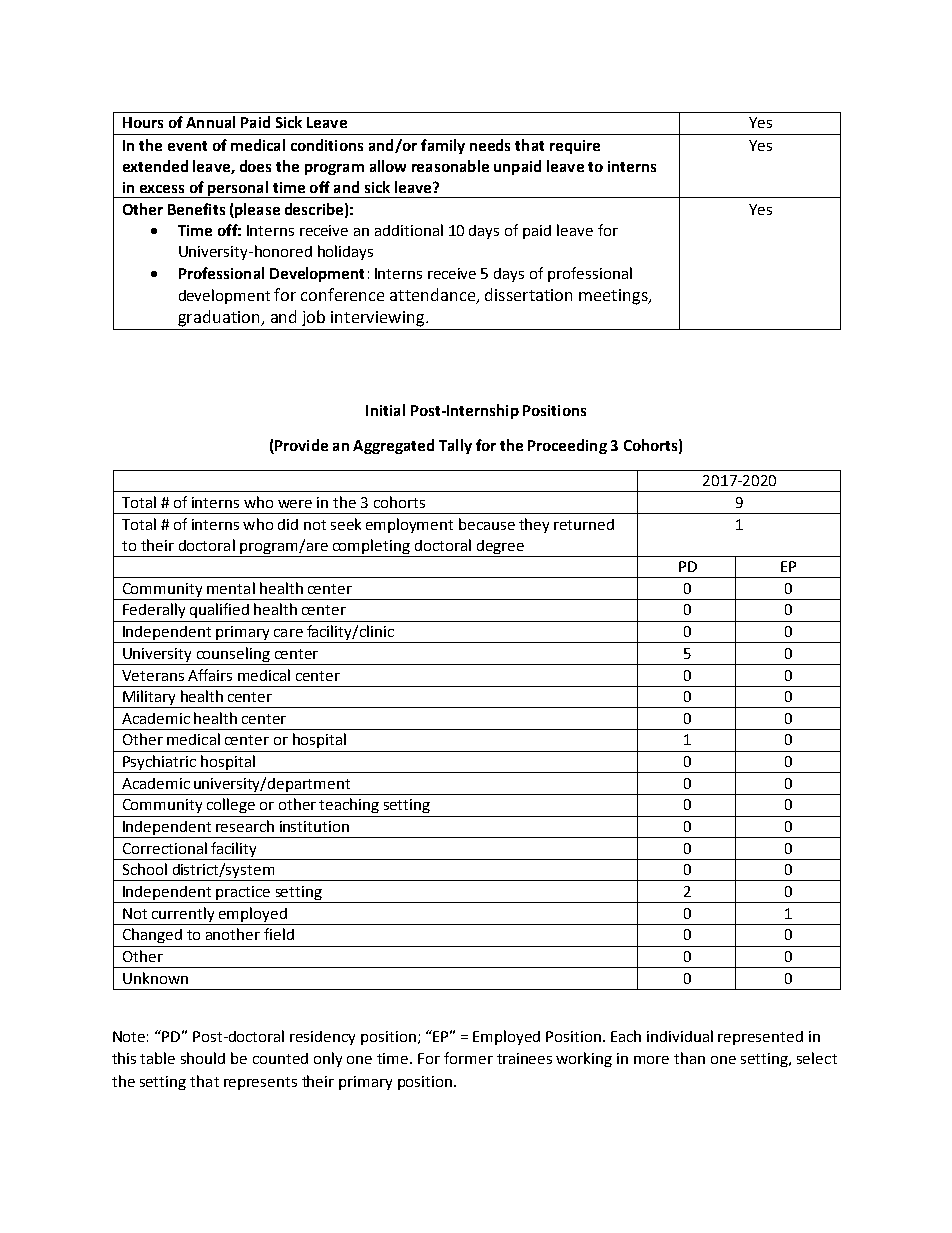 The image size is (952, 1233). Describe the element at coordinates (575, 147) in the page. I see `require` at that location.
